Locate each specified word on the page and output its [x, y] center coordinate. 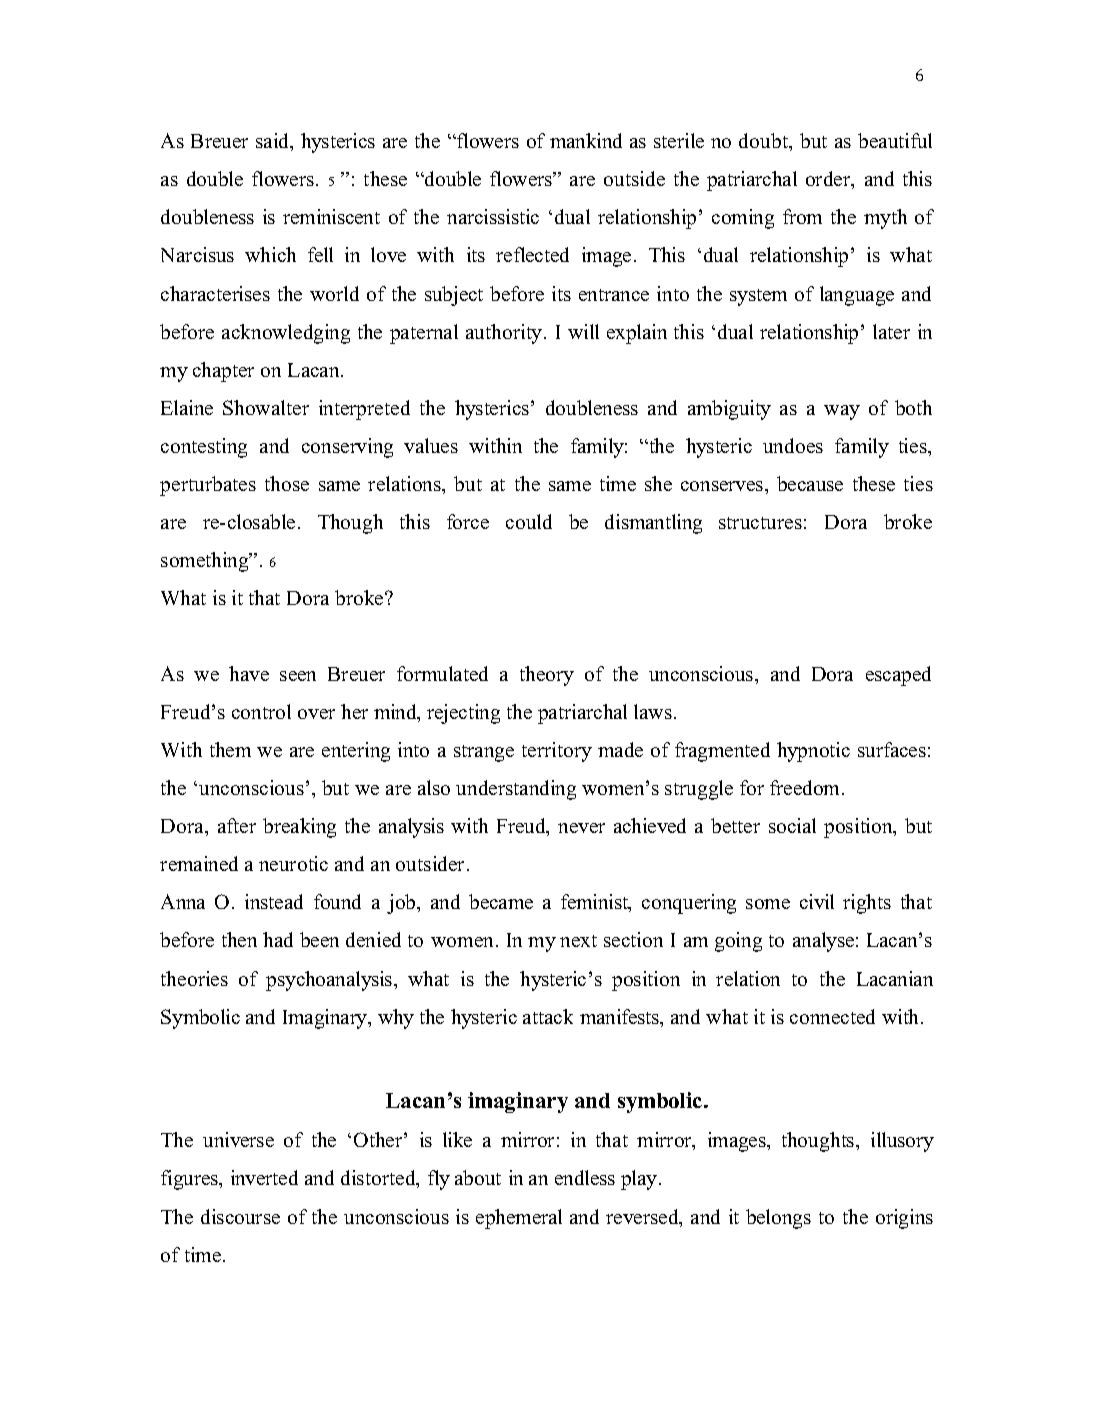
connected [832, 1016]
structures [760, 523]
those [287, 483]
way [842, 412]
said [274, 142]
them [230, 749]
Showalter [266, 407]
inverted [264, 1177]
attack [548, 1016]
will [583, 331]
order [829, 180]
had [278, 939]
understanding [516, 790]
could [529, 521]
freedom [806, 787]
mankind [586, 140]
